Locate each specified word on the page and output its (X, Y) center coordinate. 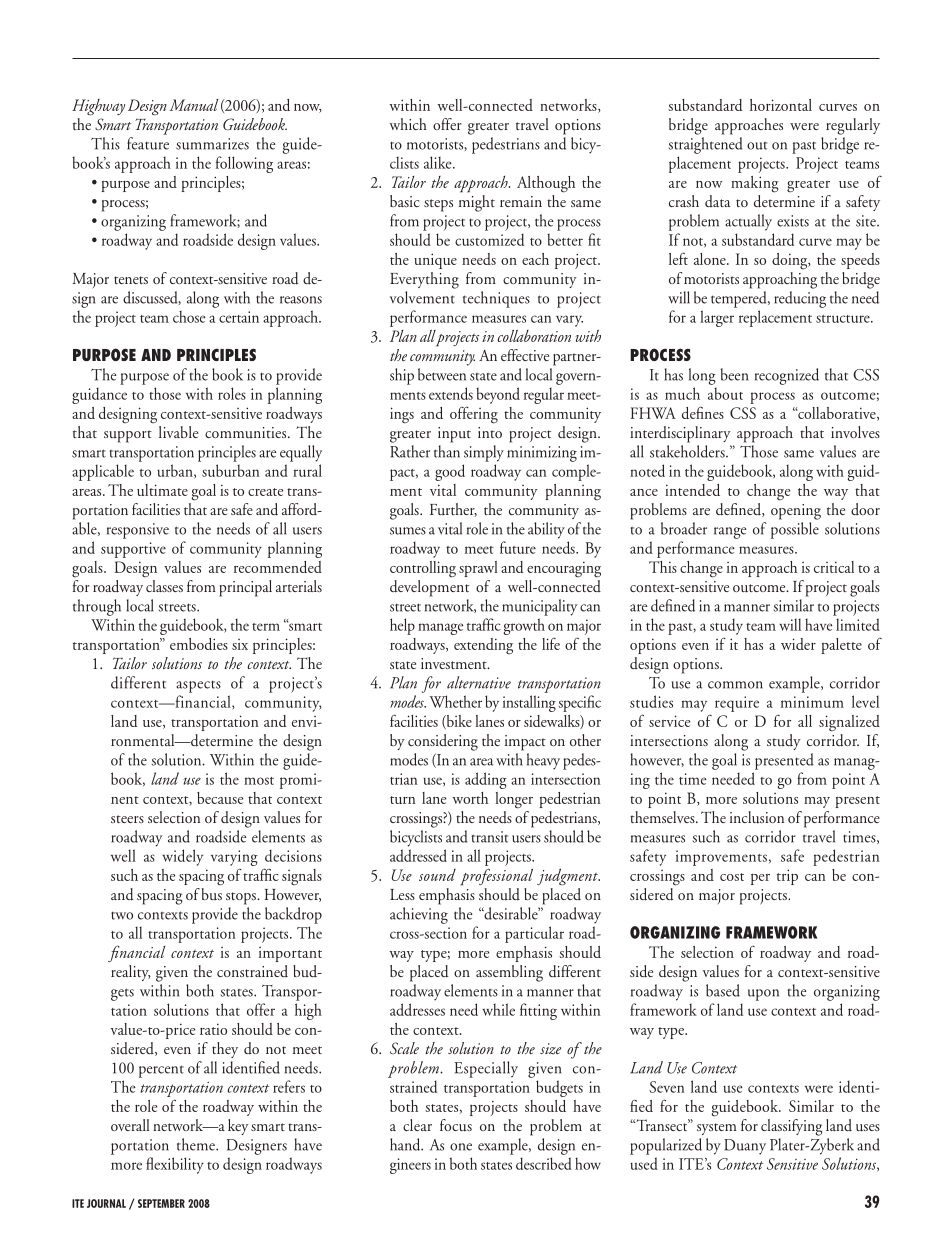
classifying (791, 1127)
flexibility (175, 1165)
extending (483, 646)
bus (212, 894)
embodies (199, 644)
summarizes (212, 144)
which (408, 124)
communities (247, 432)
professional (496, 877)
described (544, 1163)
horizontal (781, 105)
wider (798, 644)
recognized (787, 376)
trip (787, 877)
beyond (498, 395)
